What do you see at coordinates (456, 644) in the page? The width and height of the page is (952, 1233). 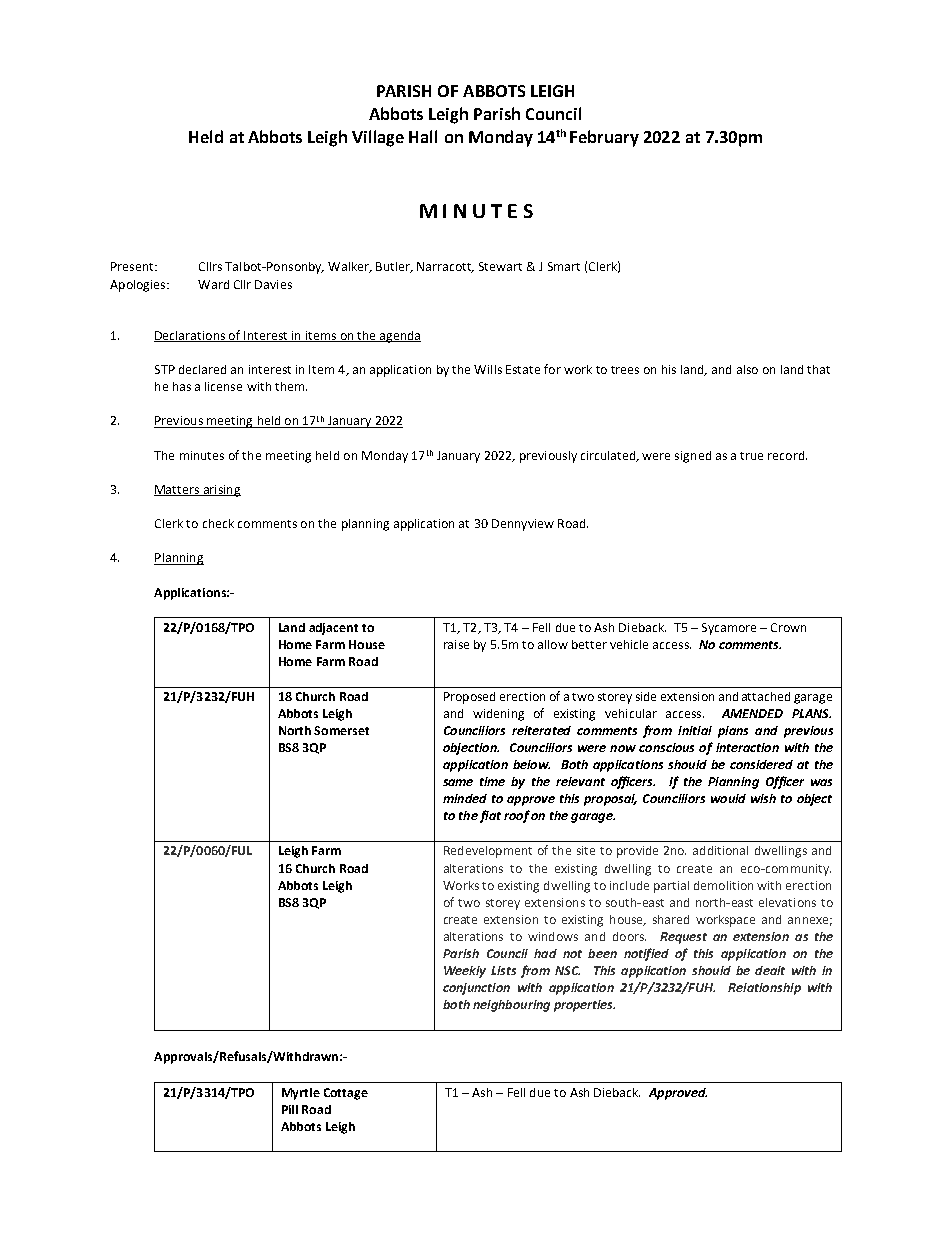 I see `raise` at bounding box center [456, 644].
